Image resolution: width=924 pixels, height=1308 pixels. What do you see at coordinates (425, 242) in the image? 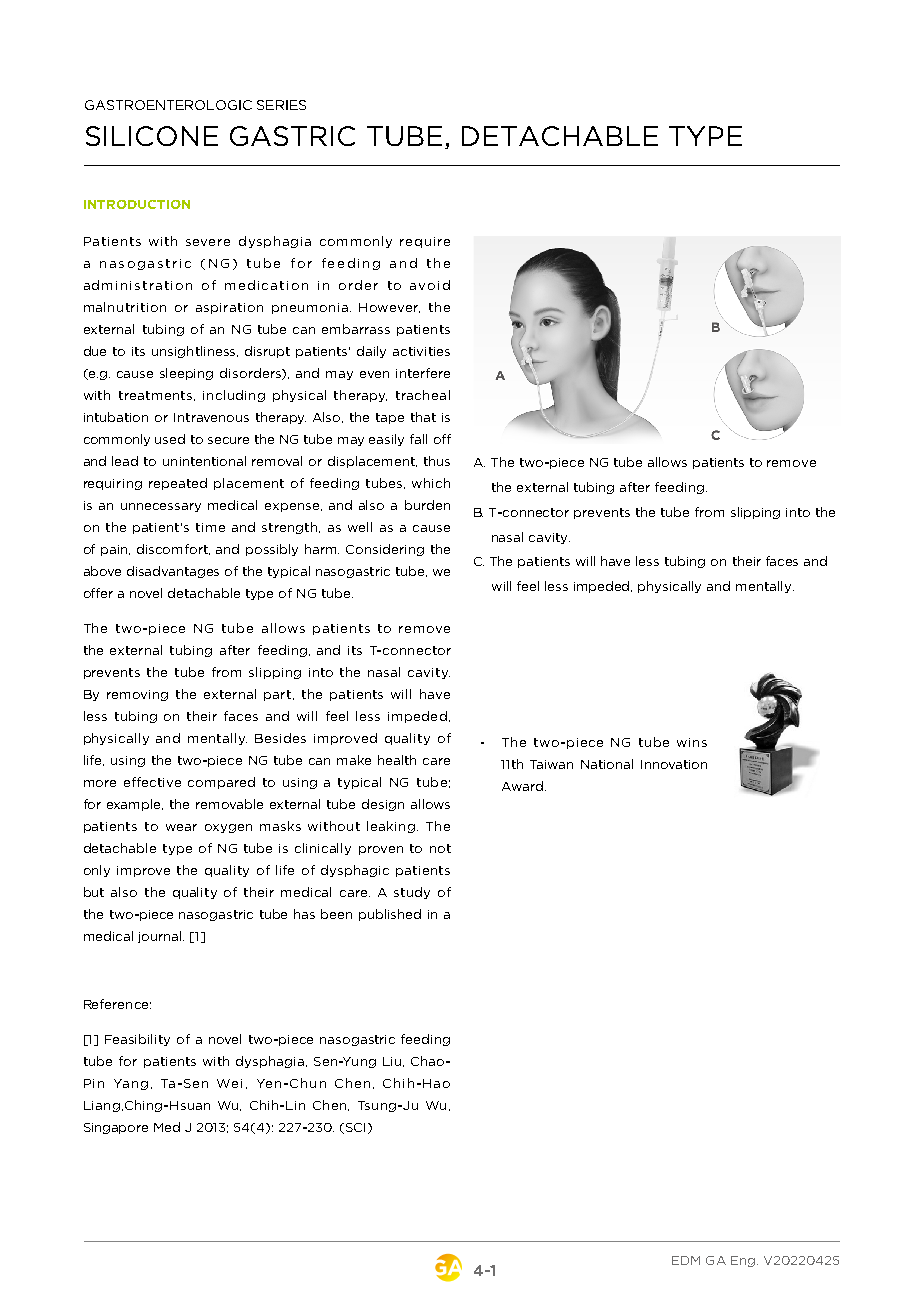
I see `require` at bounding box center [425, 242].
